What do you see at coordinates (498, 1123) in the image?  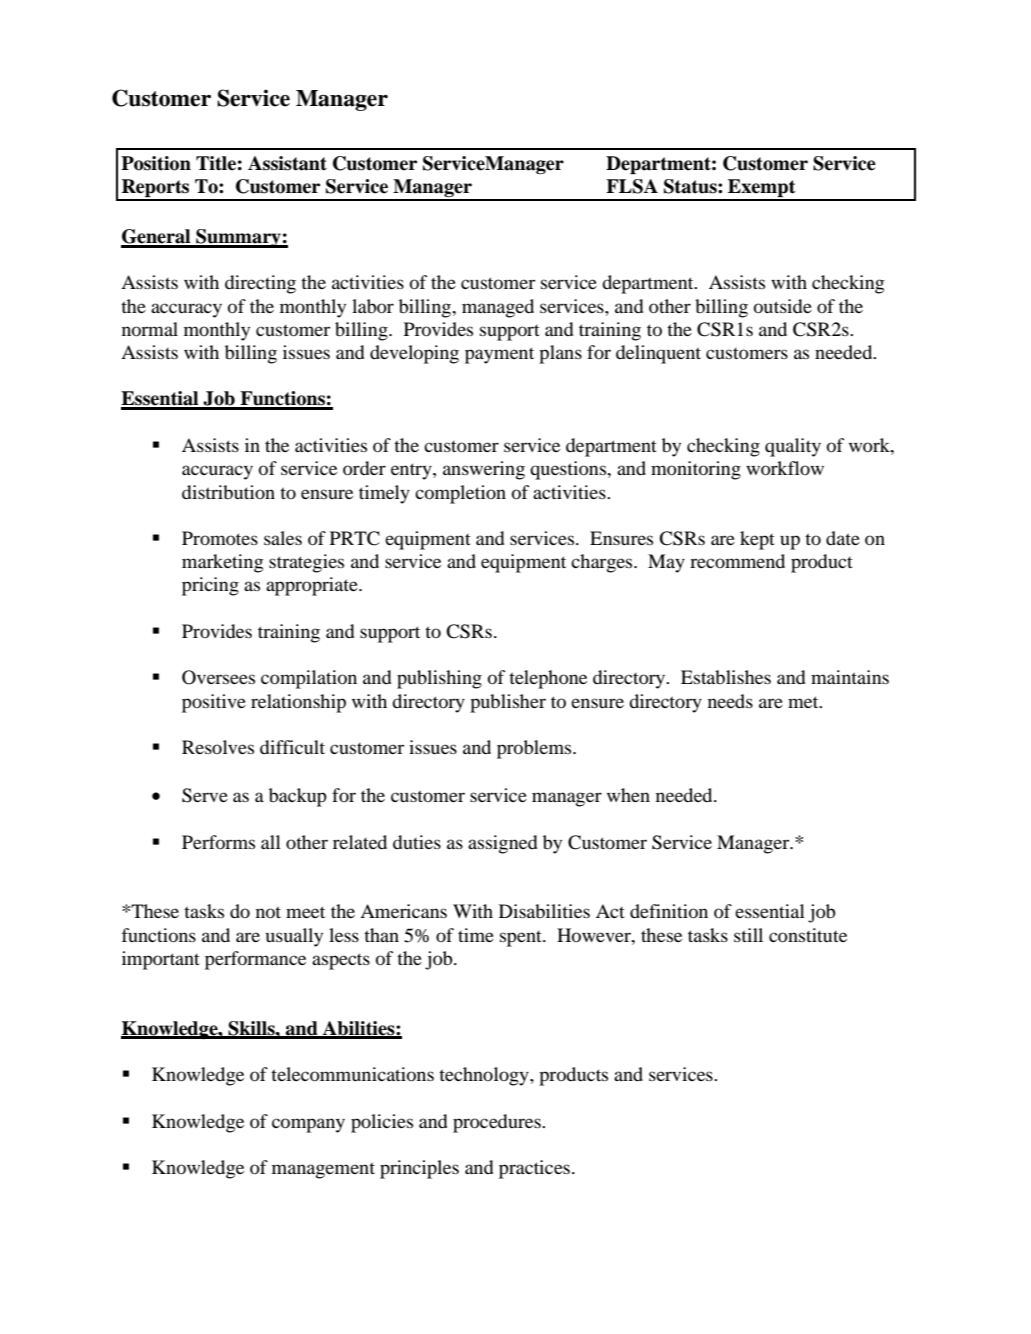 I see `procedures` at bounding box center [498, 1123].
